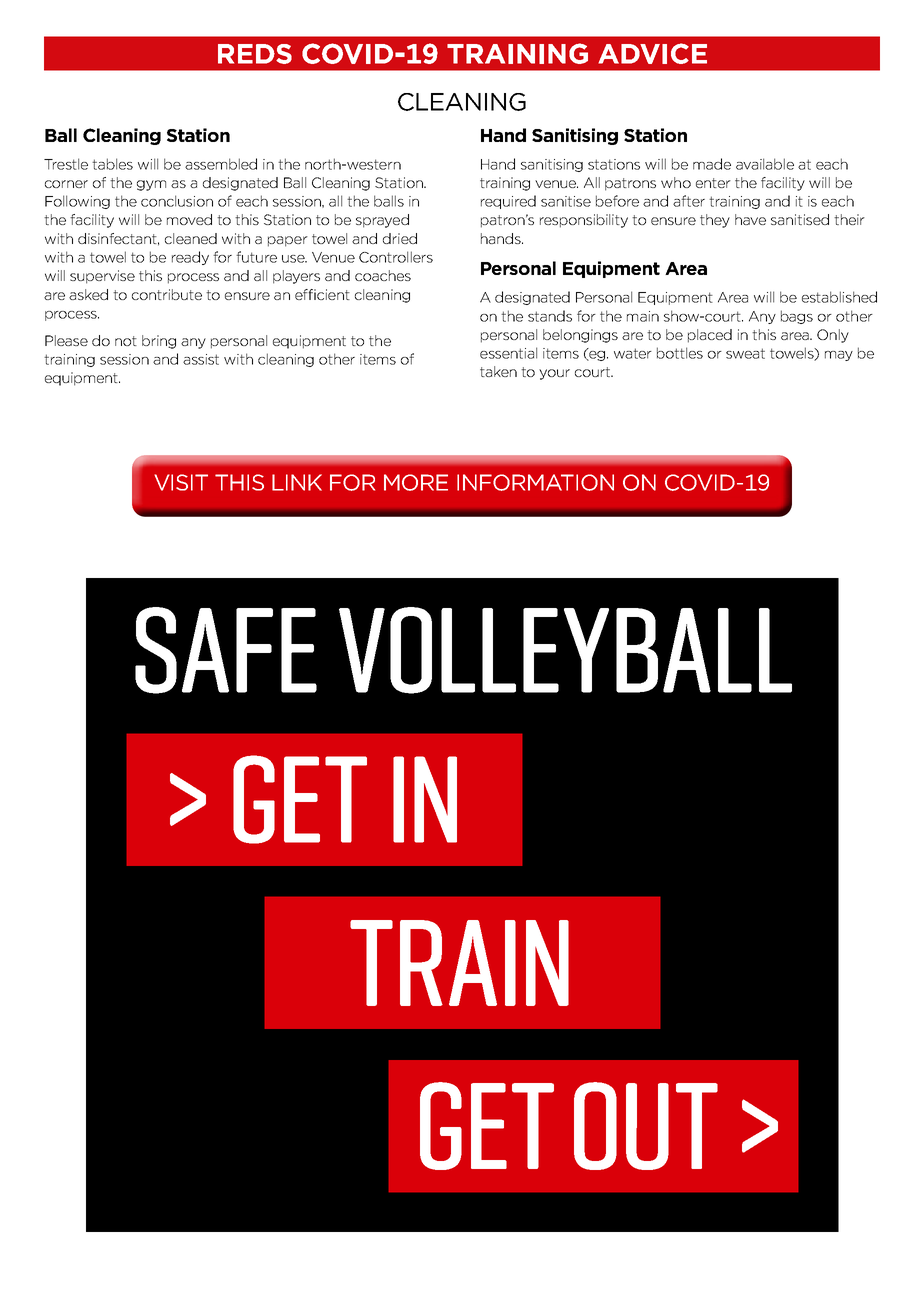  Describe the element at coordinates (498, 371) in the image. I see `taken` at that location.
